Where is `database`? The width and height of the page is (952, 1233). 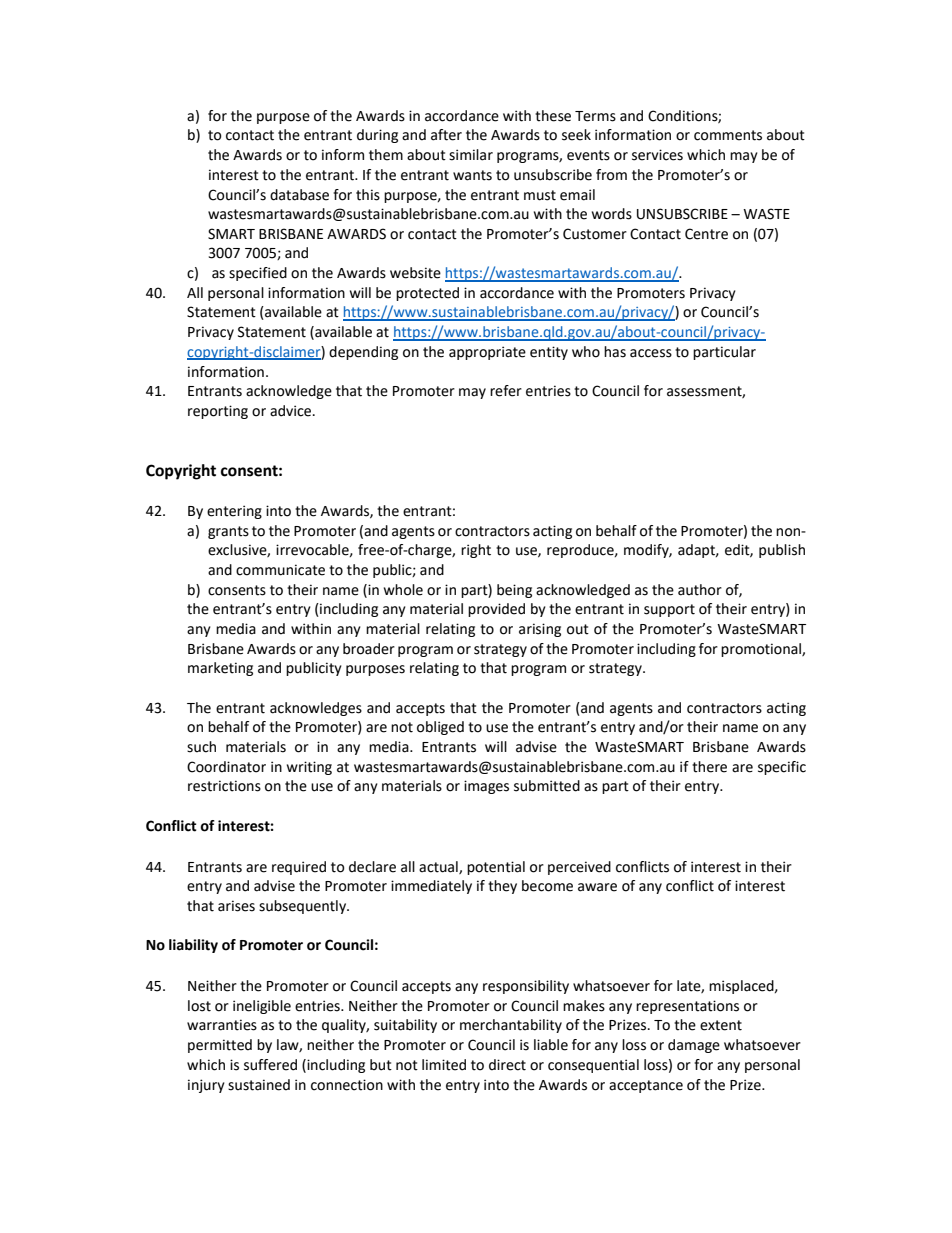 database is located at coordinates (299, 195).
